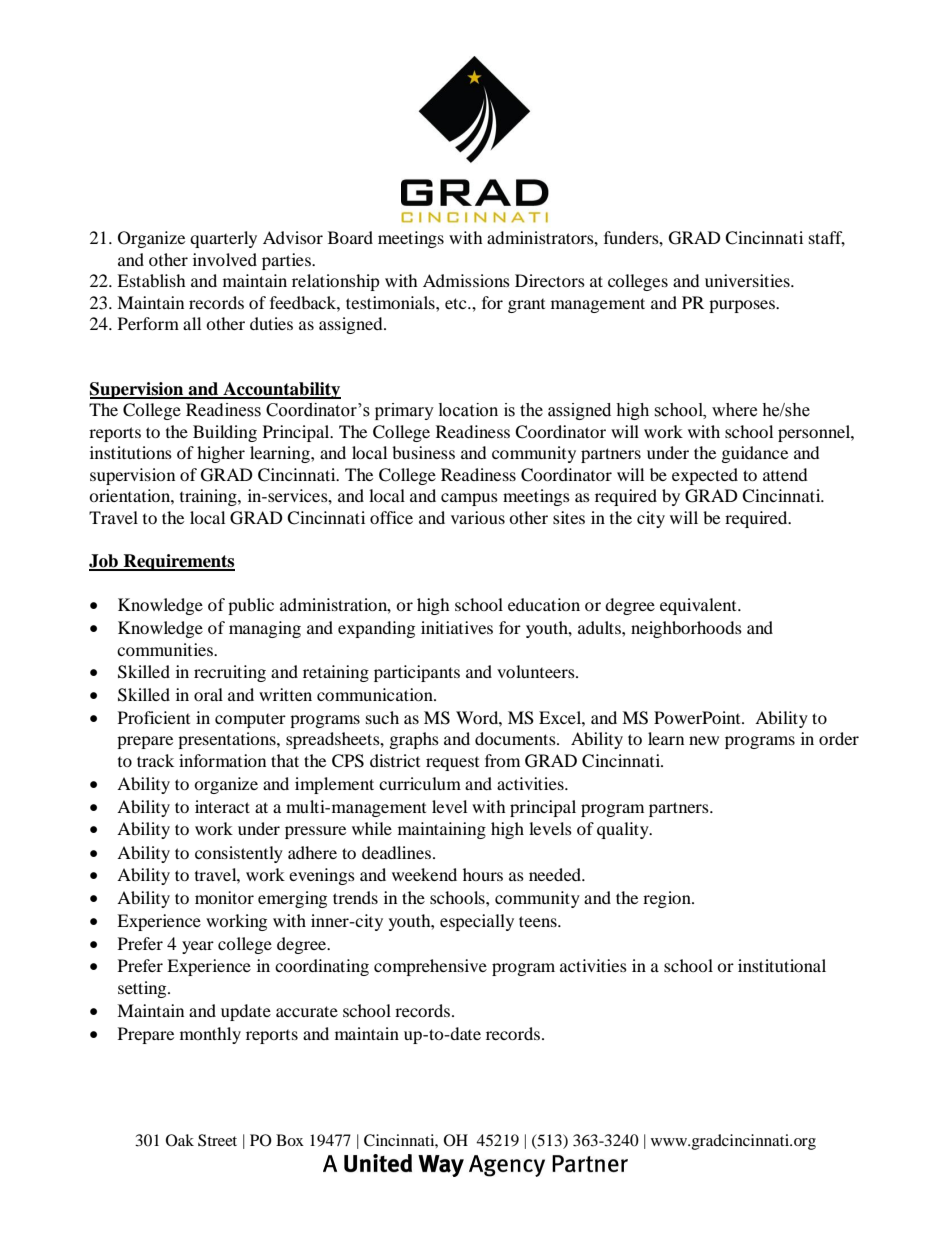  I want to click on participants, so click(417, 673).
